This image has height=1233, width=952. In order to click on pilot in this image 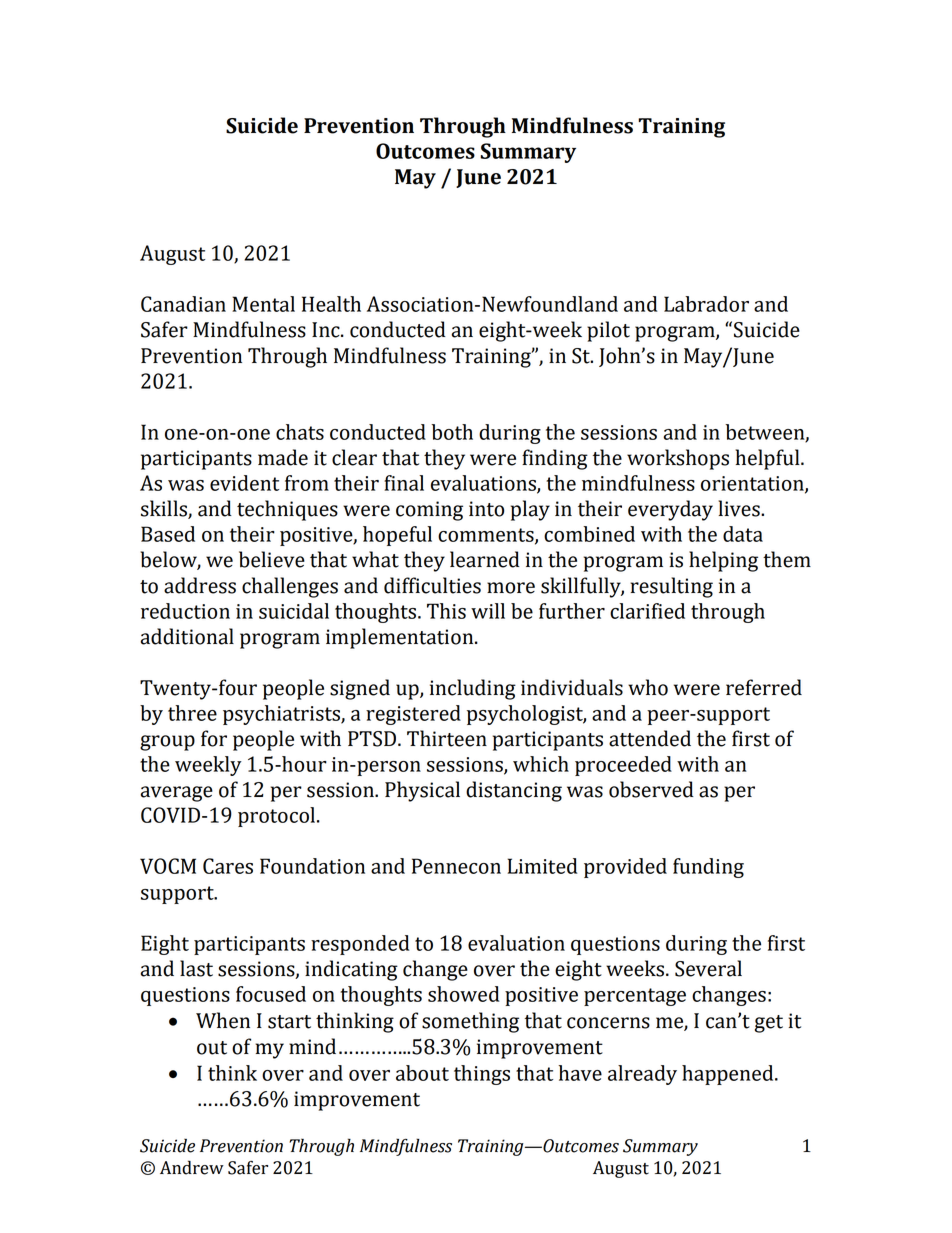, I will do `click(608, 331)`.
